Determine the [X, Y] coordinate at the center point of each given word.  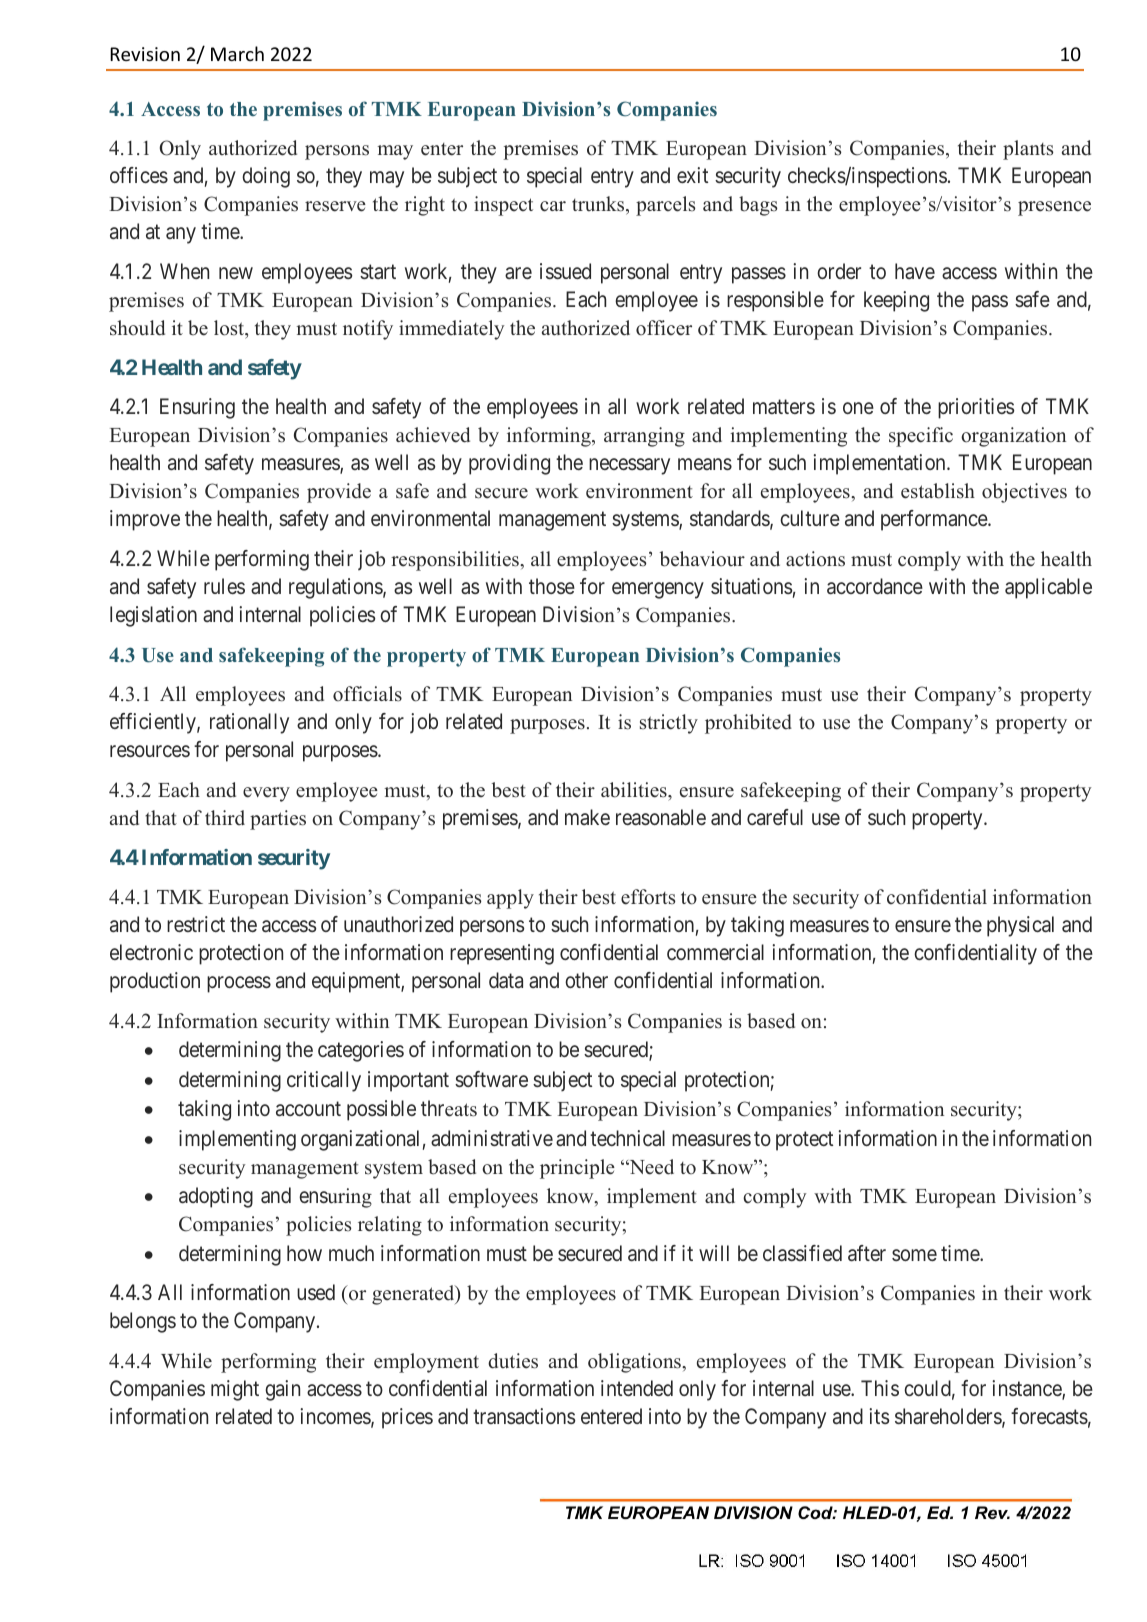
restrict [196, 924]
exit [692, 175]
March [237, 53]
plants [1028, 150]
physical [1020, 926]
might [235, 1390]
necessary [629, 466]
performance [935, 520]
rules [224, 586]
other [586, 980]
